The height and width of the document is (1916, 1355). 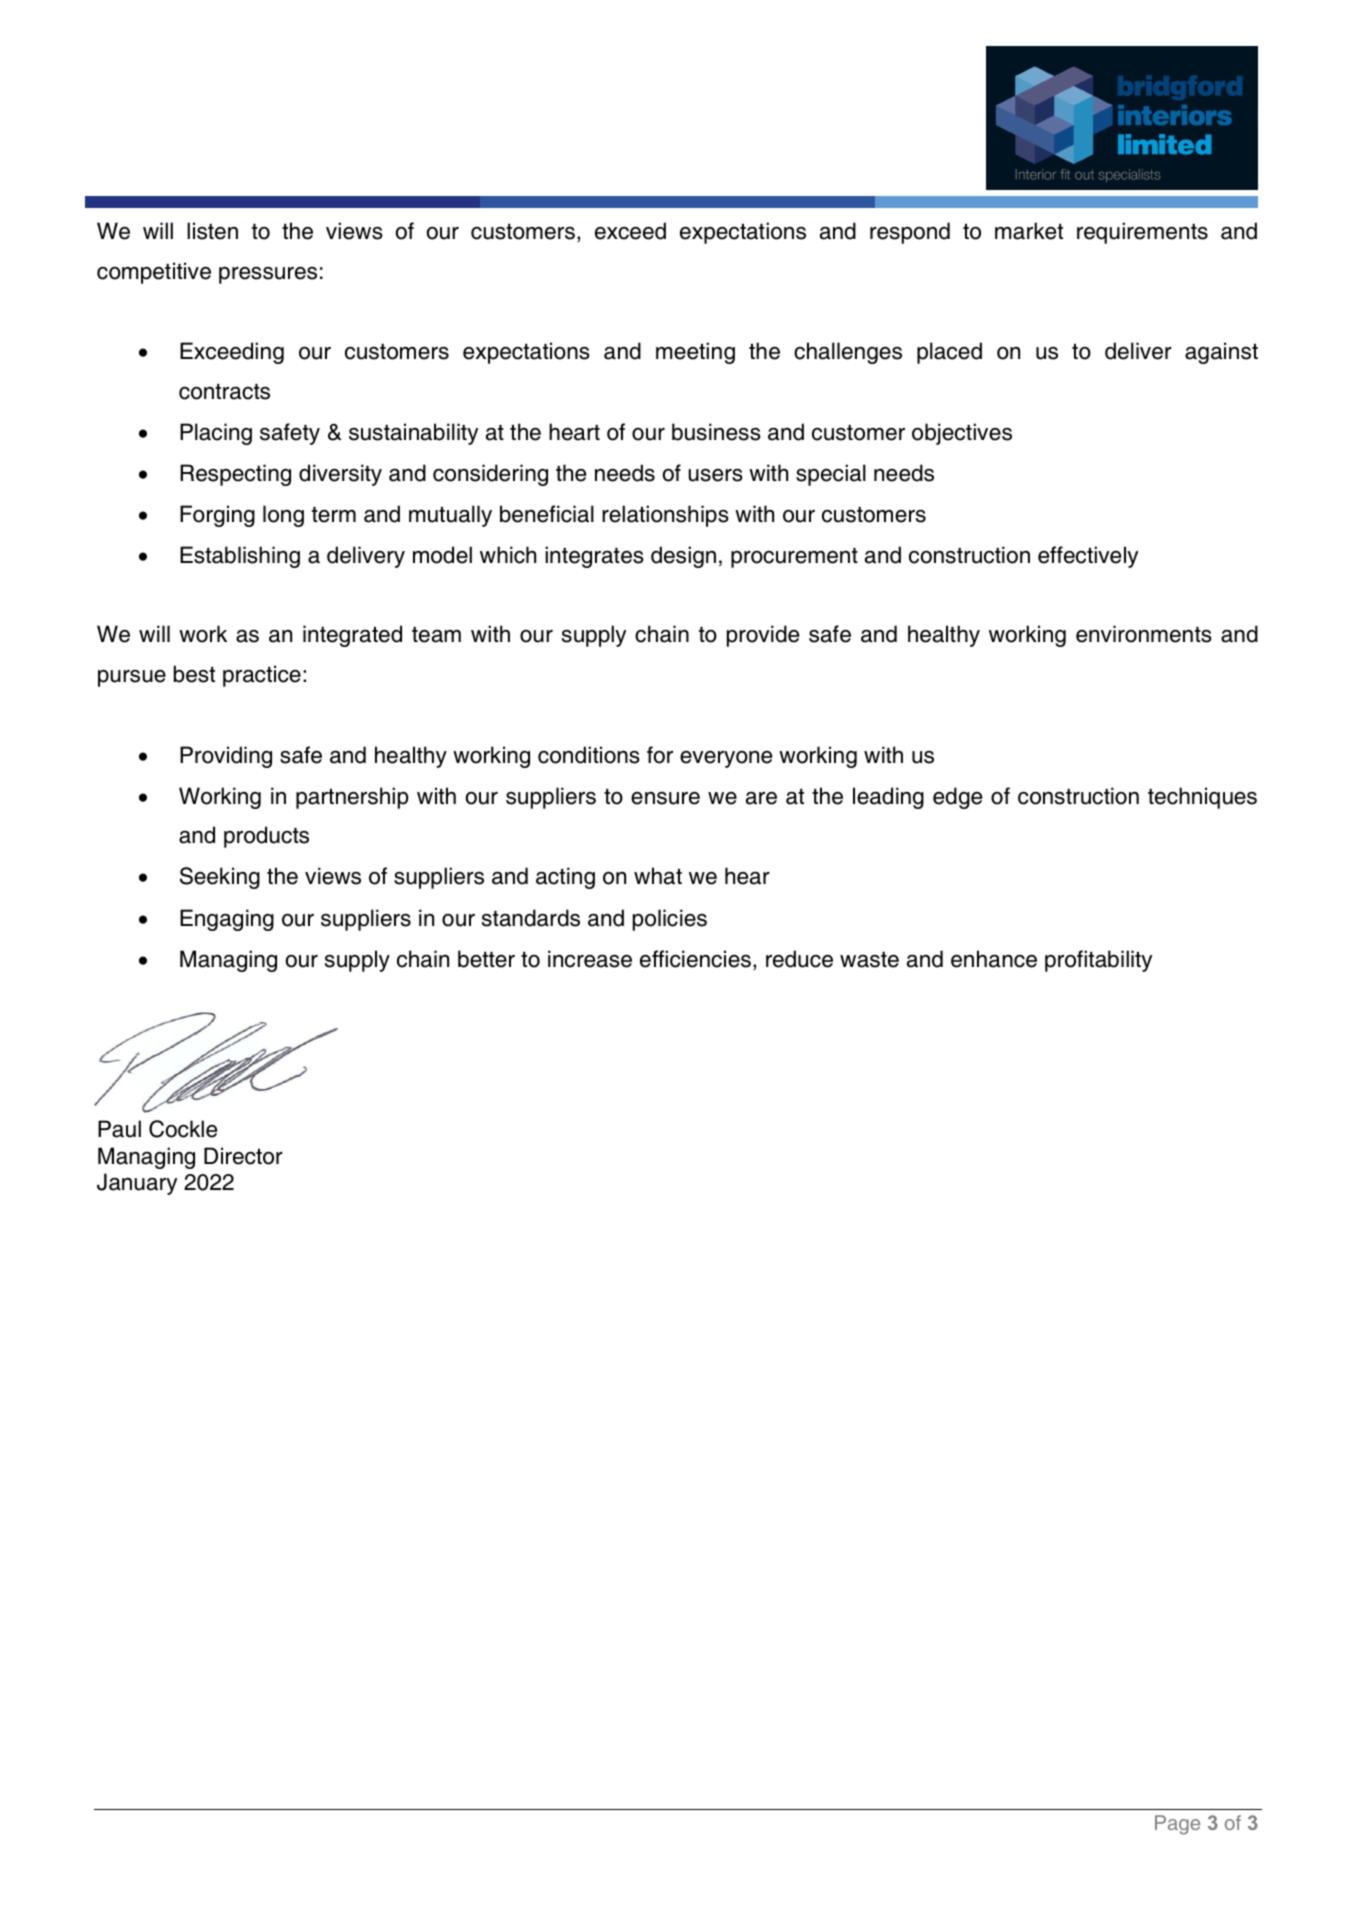 I want to click on provide, so click(x=763, y=636).
